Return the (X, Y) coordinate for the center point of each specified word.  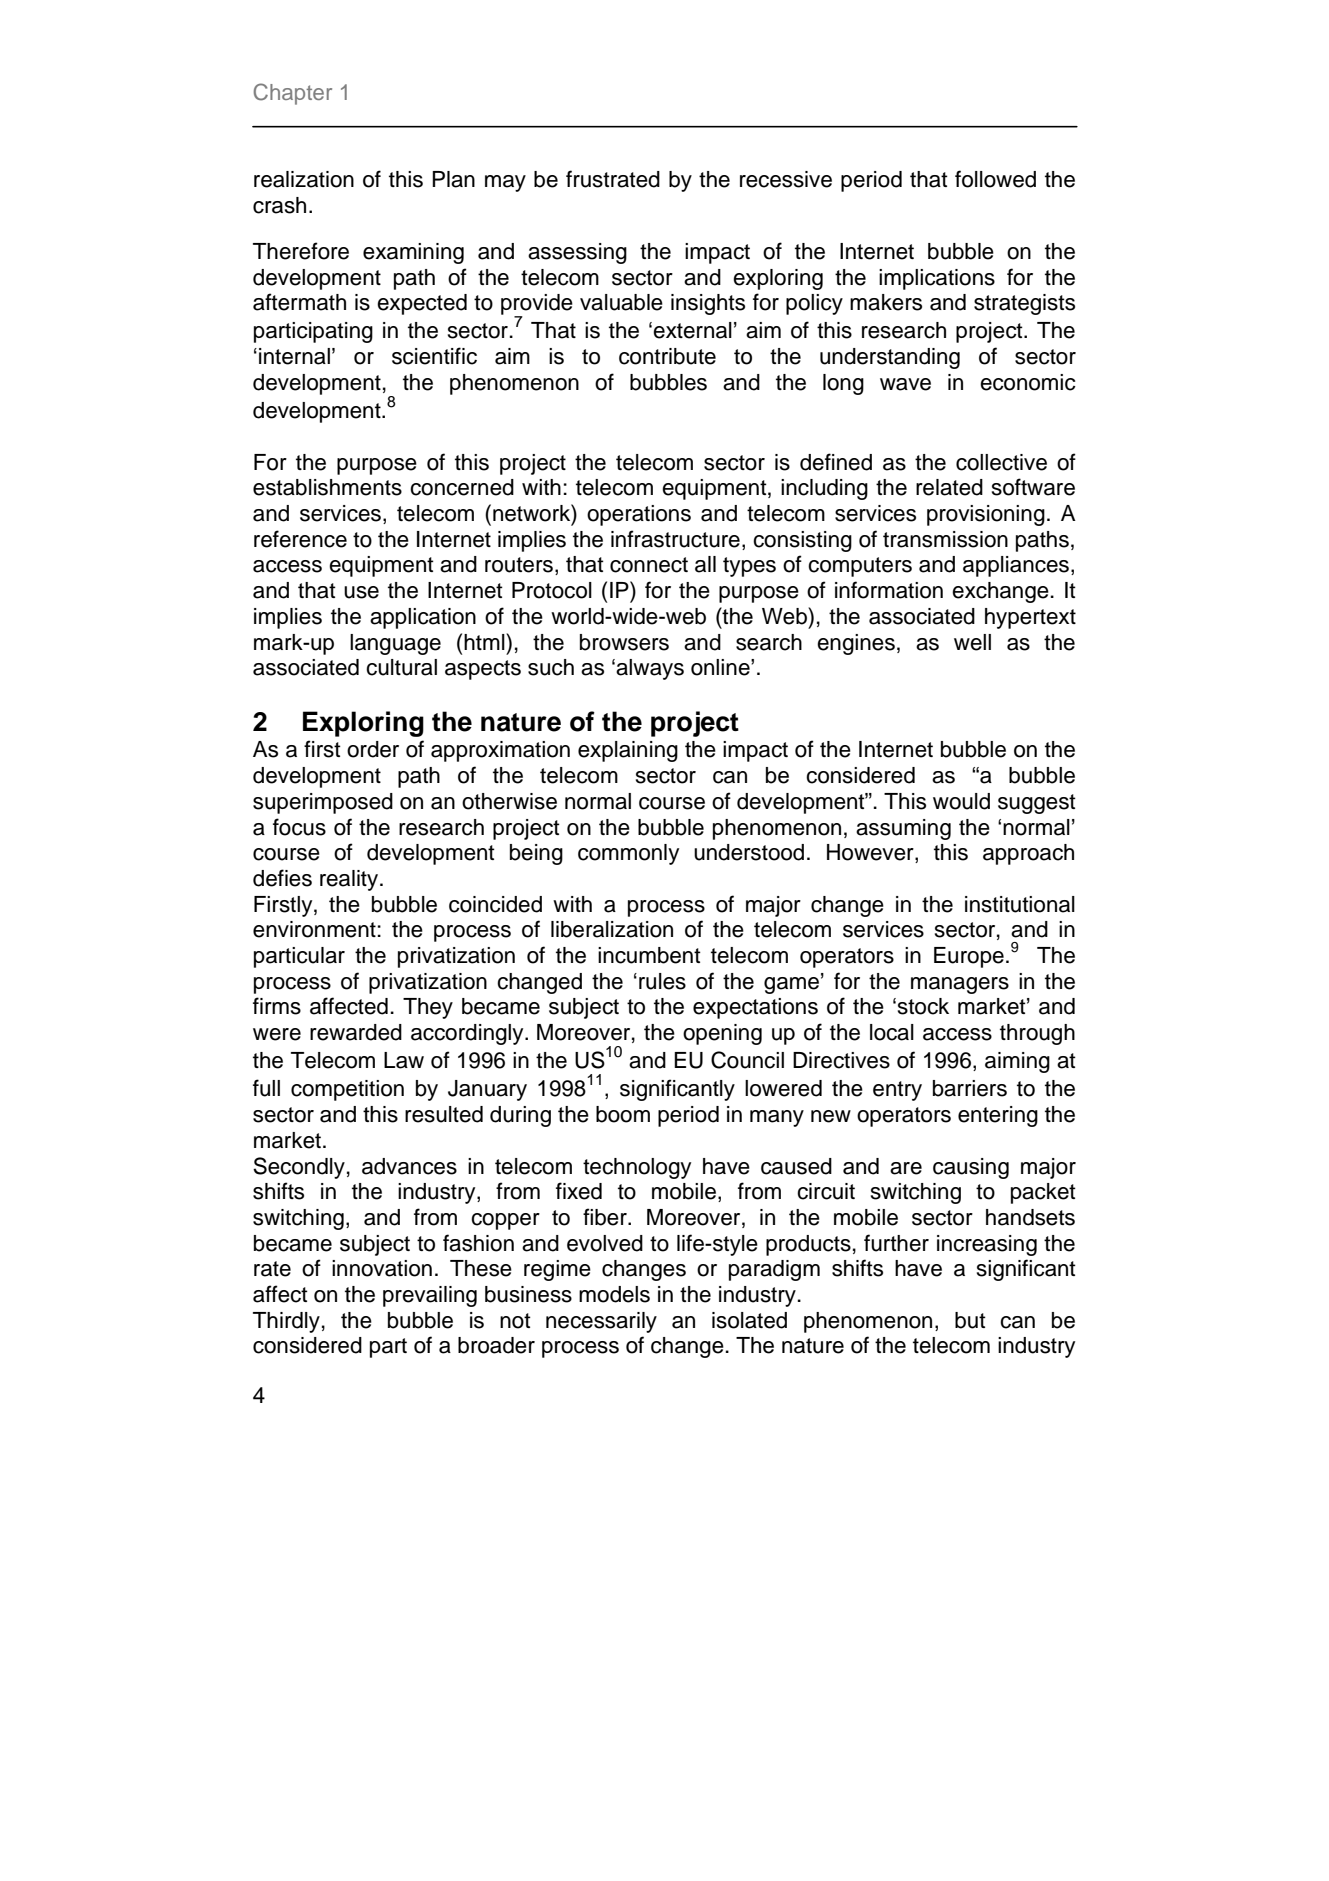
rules (662, 981)
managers (960, 985)
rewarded (356, 1032)
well (972, 642)
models (614, 1294)
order (373, 749)
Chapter (293, 94)
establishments (327, 487)
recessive (786, 179)
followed (995, 179)
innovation (382, 1268)
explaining (628, 751)
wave (905, 384)
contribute (667, 356)
